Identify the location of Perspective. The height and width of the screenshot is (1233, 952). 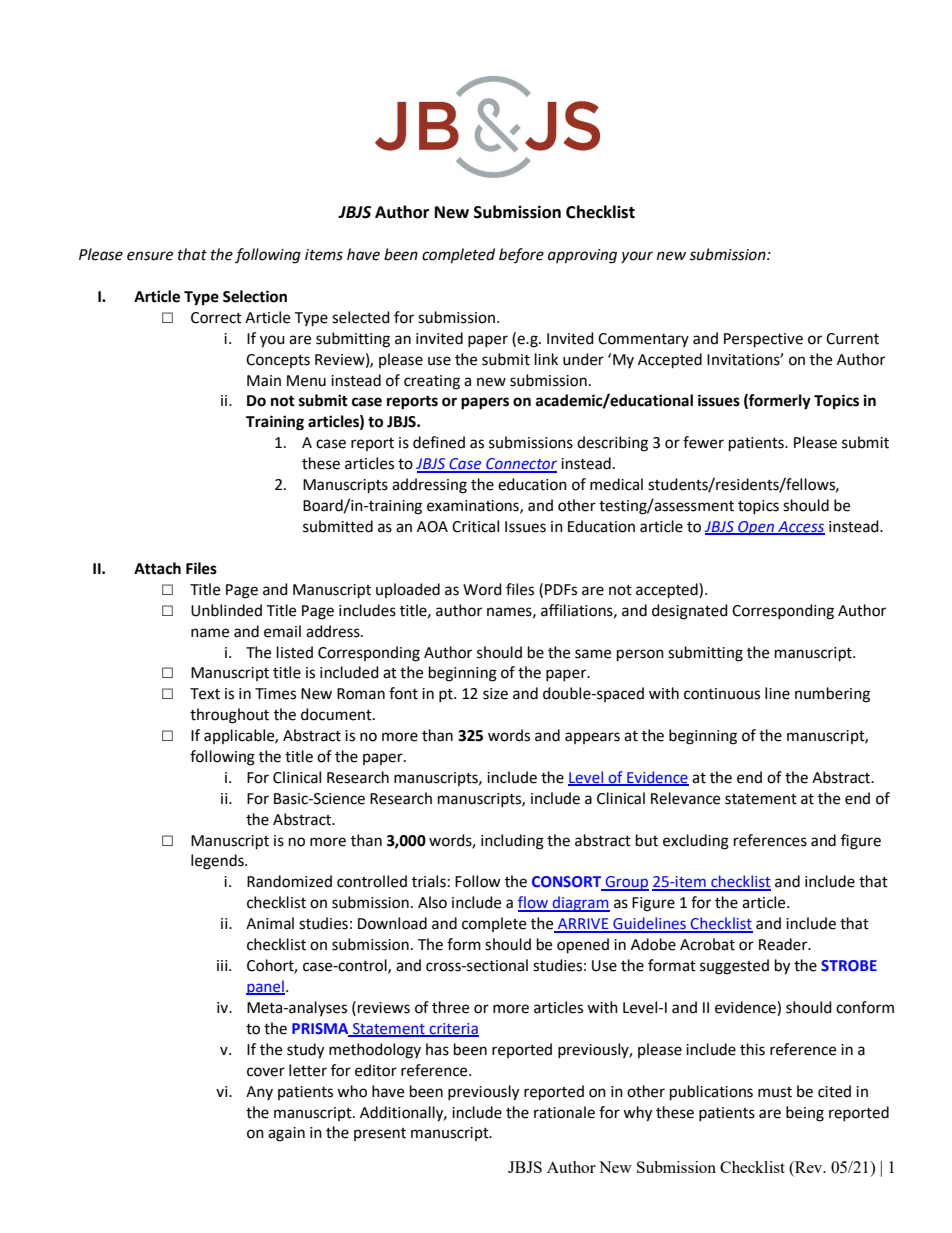
(763, 340).
